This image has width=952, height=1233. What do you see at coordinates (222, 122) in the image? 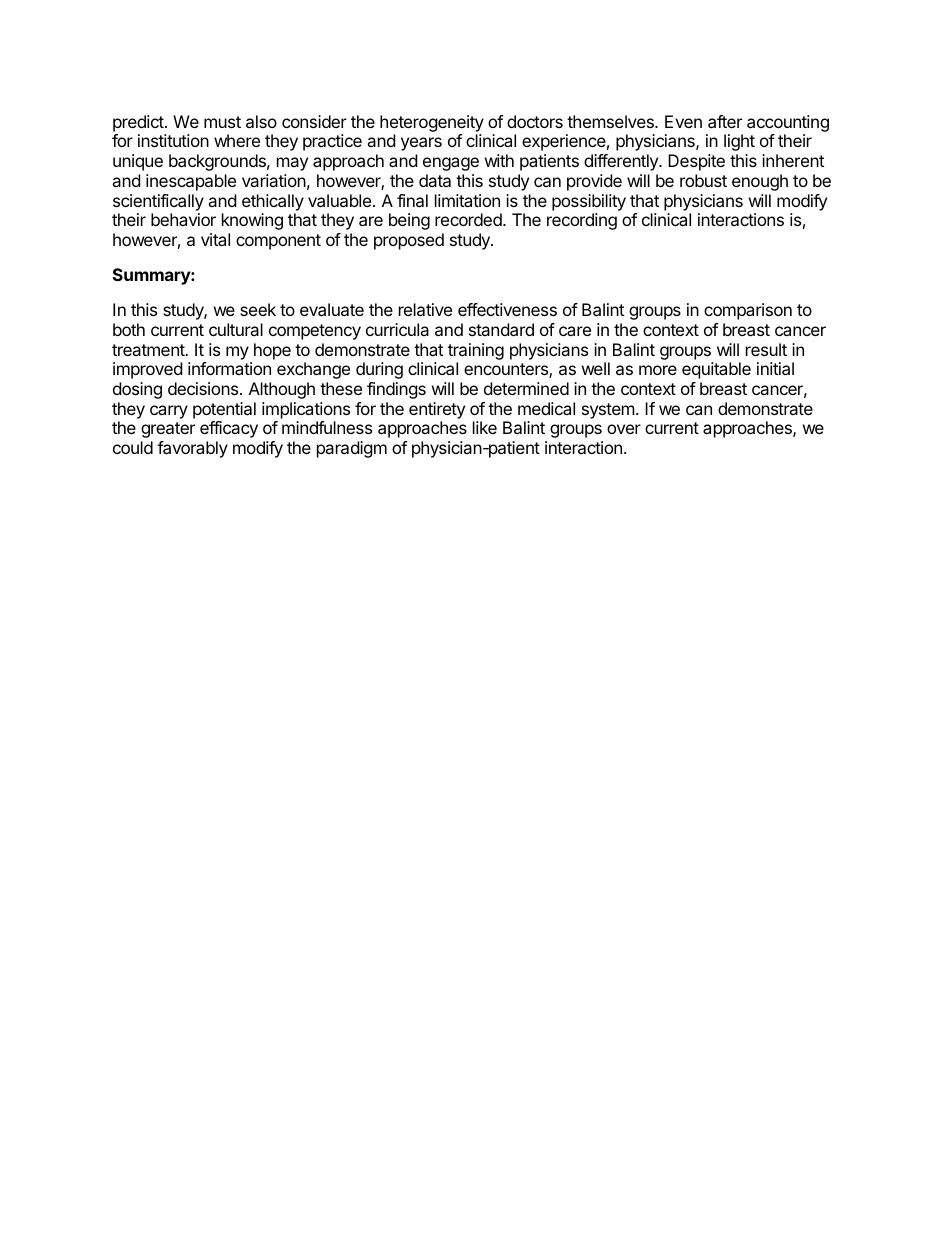
I see `must` at bounding box center [222, 122].
